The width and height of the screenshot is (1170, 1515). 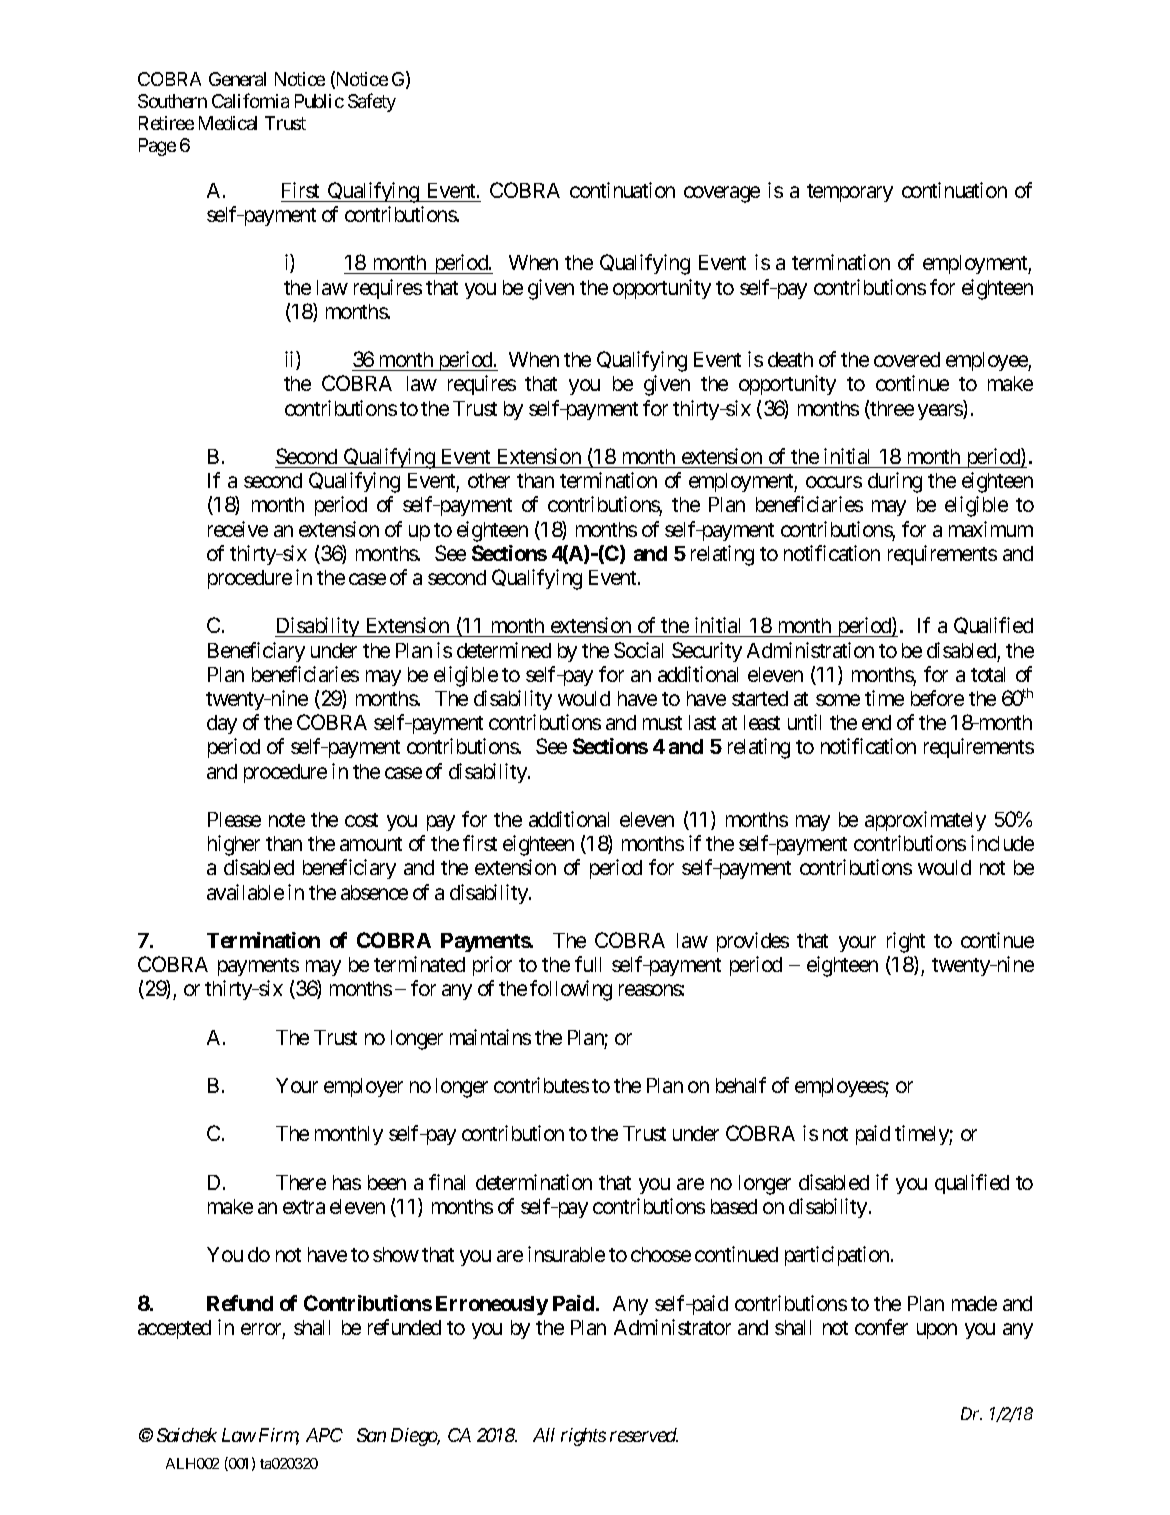 What do you see at coordinates (222, 724) in the screenshot?
I see `day` at bounding box center [222, 724].
